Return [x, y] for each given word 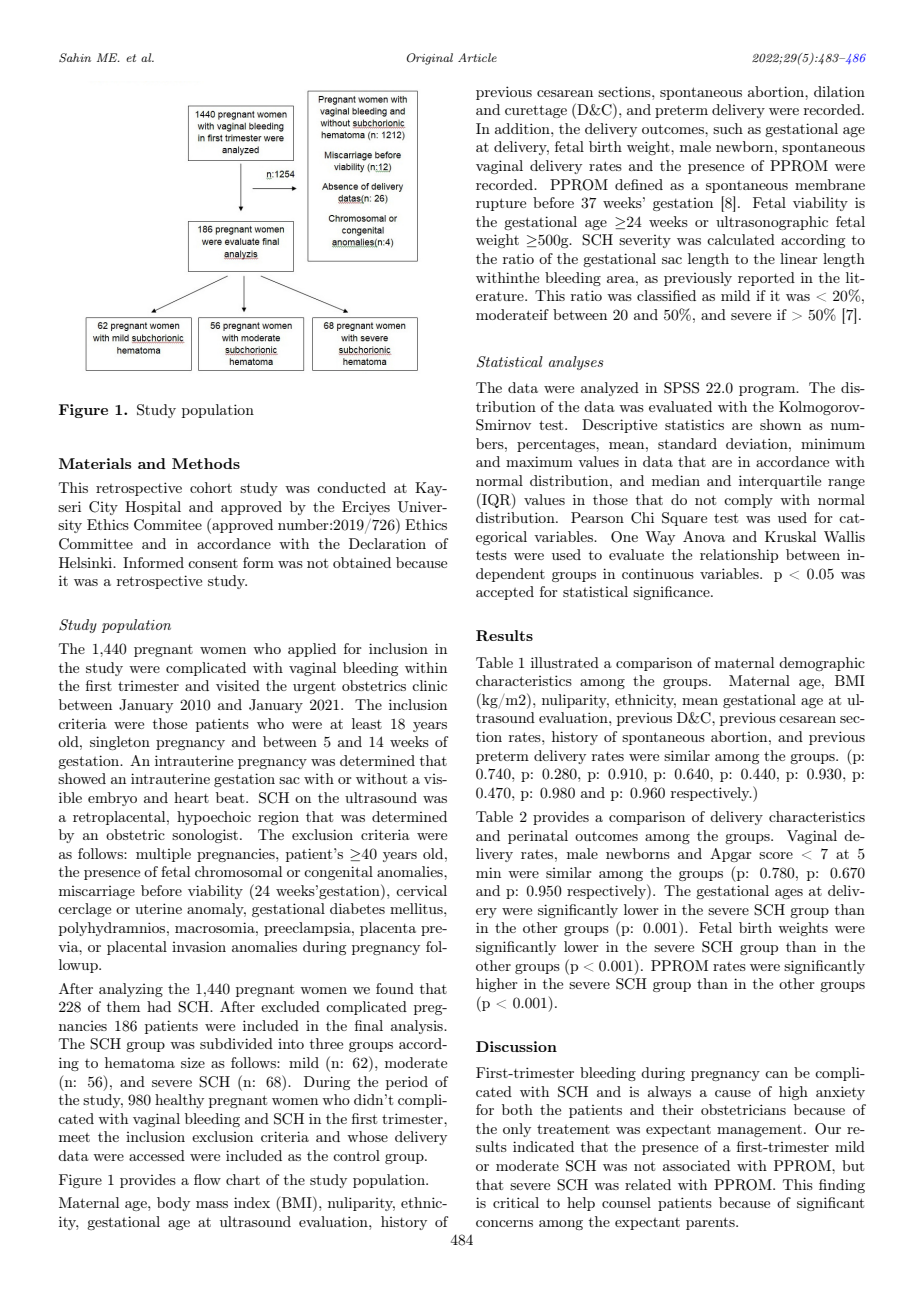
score [776, 855]
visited [238, 685]
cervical [421, 890]
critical [516, 1202]
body [173, 1204]
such [728, 128]
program [768, 391]
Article [477, 57]
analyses [576, 363]
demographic [822, 664]
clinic [429, 685]
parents [711, 1223]
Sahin [75, 58]
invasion [199, 946]
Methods [206, 463]
